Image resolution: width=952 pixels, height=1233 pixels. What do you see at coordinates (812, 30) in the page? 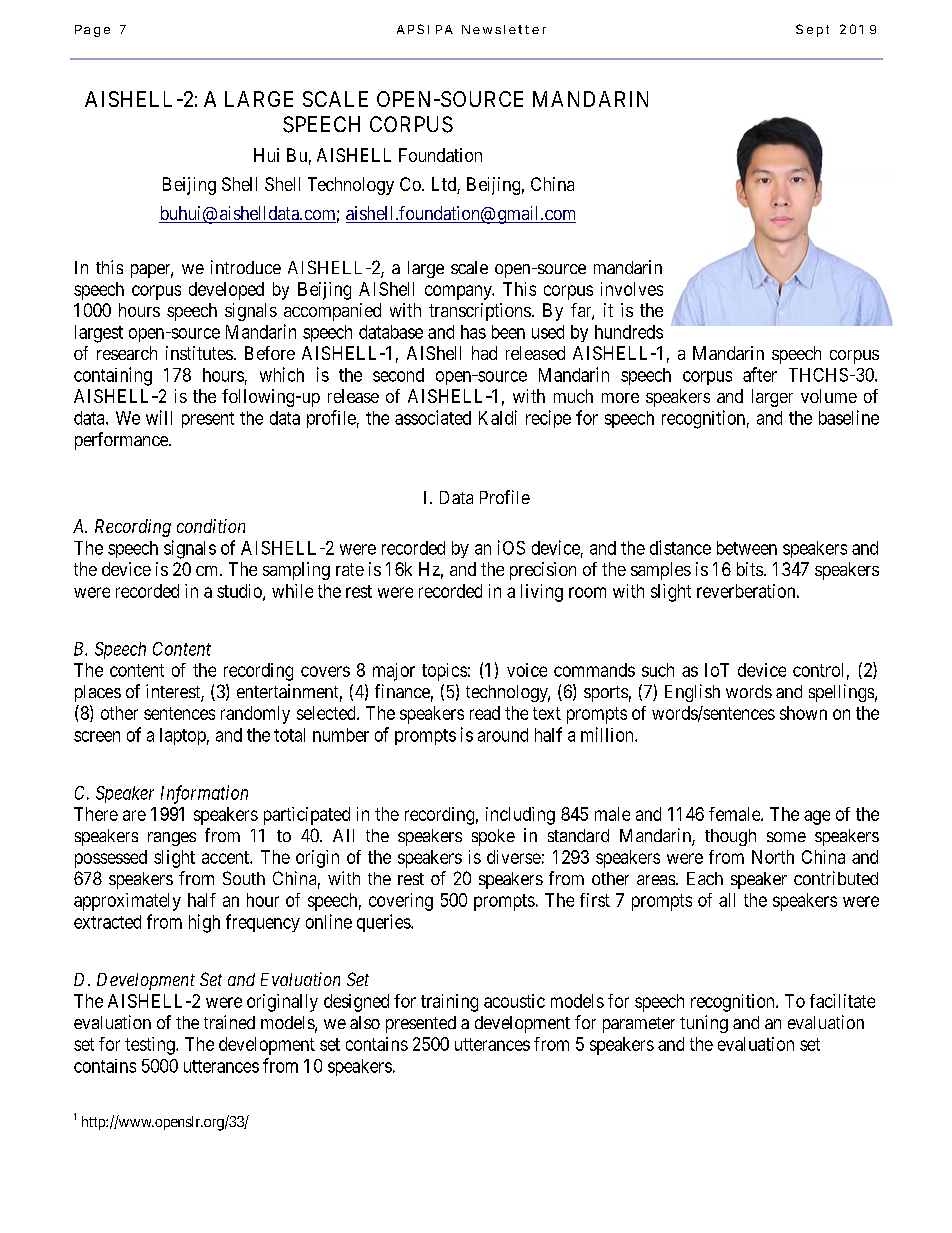
I see `Sept` at bounding box center [812, 30].
